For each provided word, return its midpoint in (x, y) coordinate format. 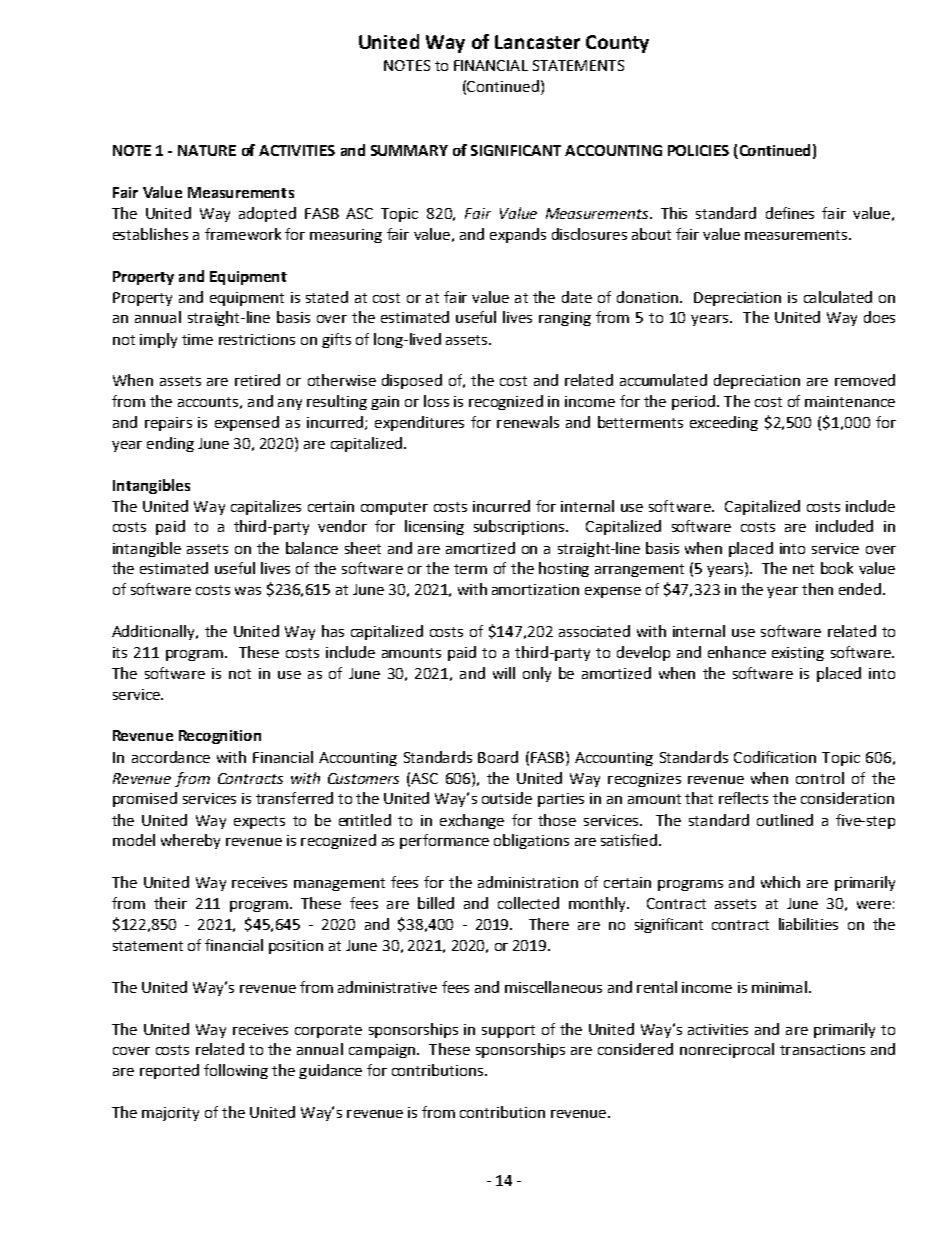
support (508, 1031)
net (803, 569)
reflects (743, 798)
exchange (472, 821)
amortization (535, 589)
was (248, 591)
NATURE (207, 150)
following (236, 1071)
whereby (190, 841)
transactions (822, 1049)
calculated (838, 297)
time (197, 339)
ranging (565, 319)
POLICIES (698, 150)
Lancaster (537, 42)
